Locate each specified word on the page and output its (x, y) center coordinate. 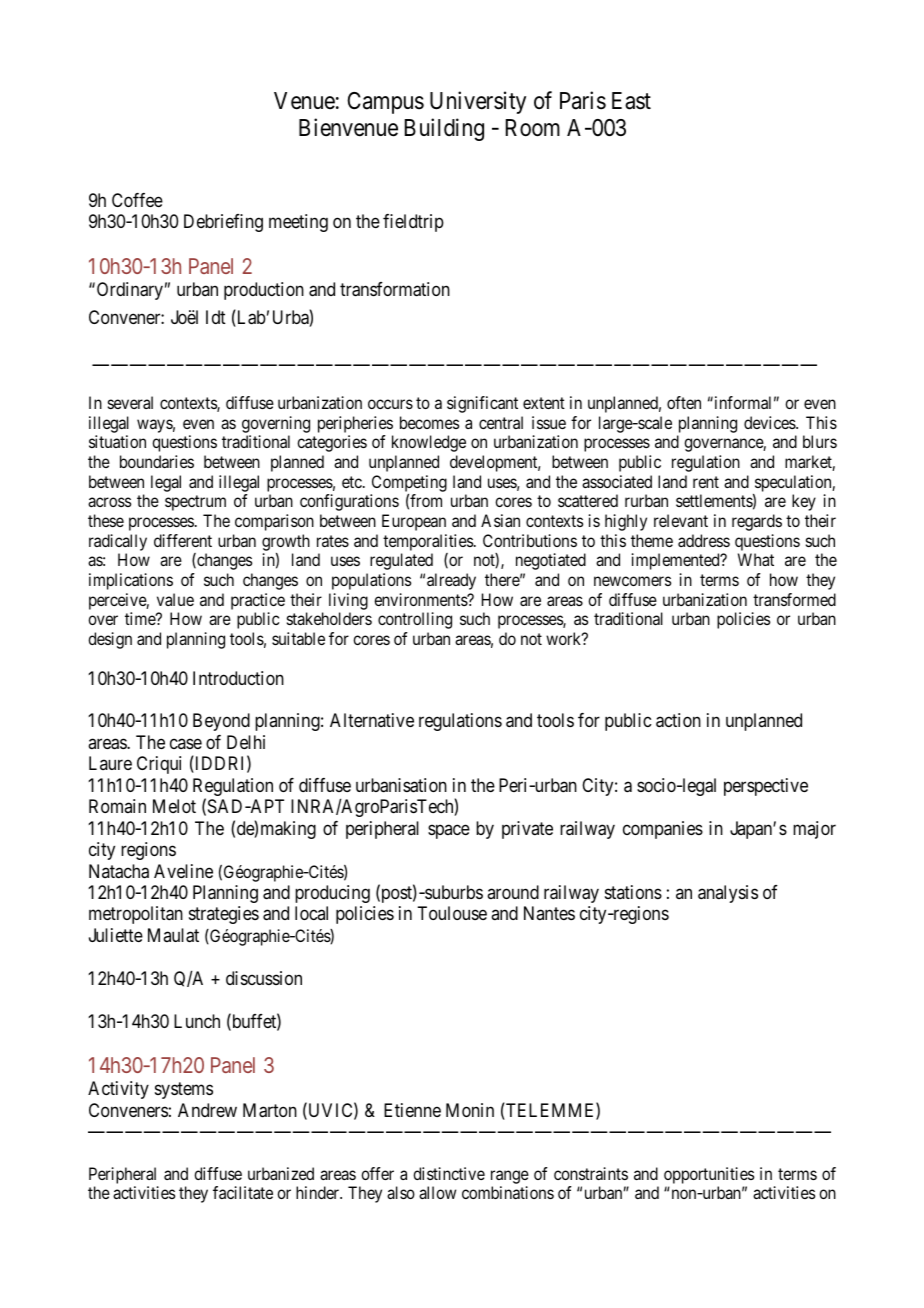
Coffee (137, 200)
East (631, 101)
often (684, 402)
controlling (415, 620)
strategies (224, 915)
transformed (794, 599)
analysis (728, 894)
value (175, 599)
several (130, 402)
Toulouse (452, 913)
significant (482, 404)
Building (444, 129)
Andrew (207, 1110)
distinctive (449, 1173)
